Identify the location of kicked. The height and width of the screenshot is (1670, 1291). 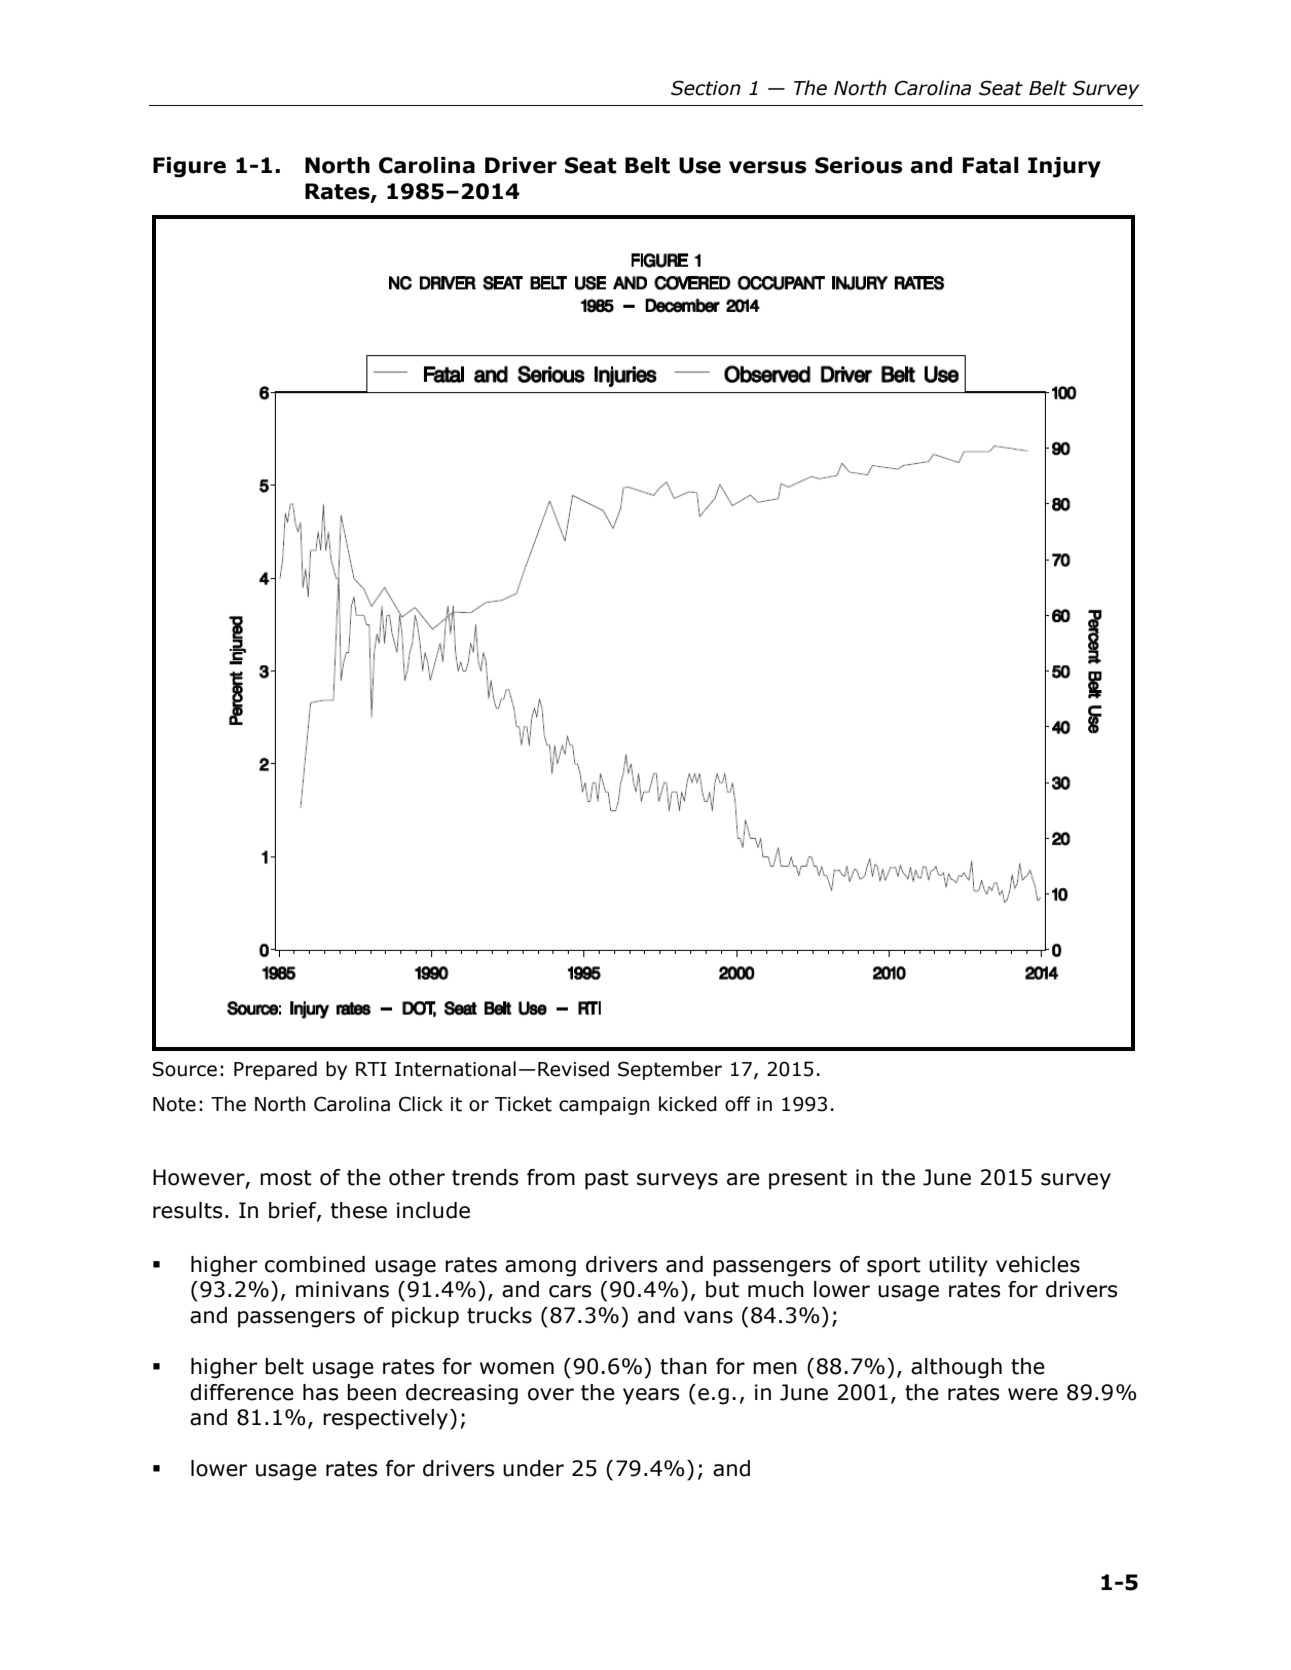
(688, 1104).
